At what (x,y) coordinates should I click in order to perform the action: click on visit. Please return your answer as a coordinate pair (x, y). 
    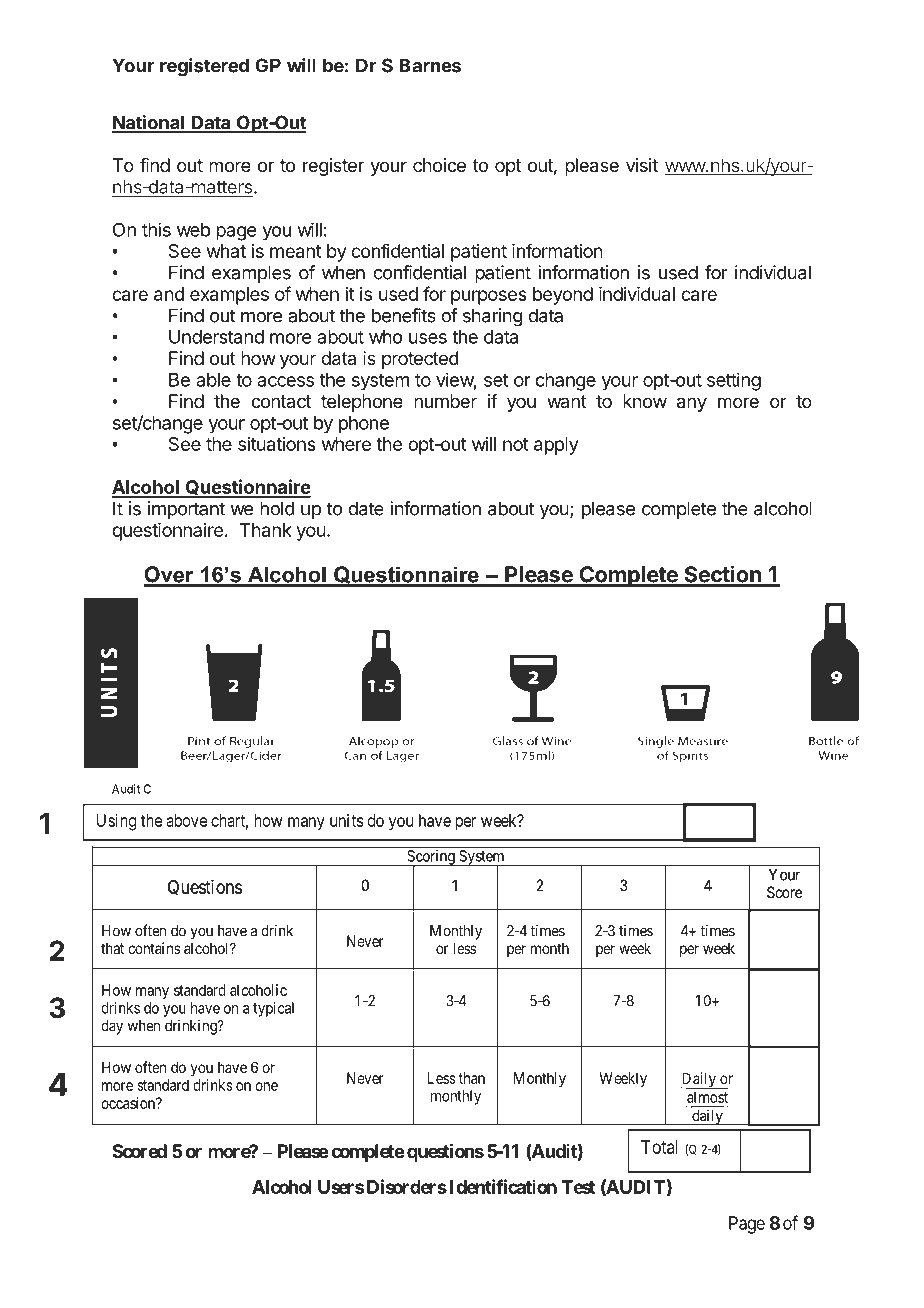
    Looking at the image, I should click on (642, 165).
